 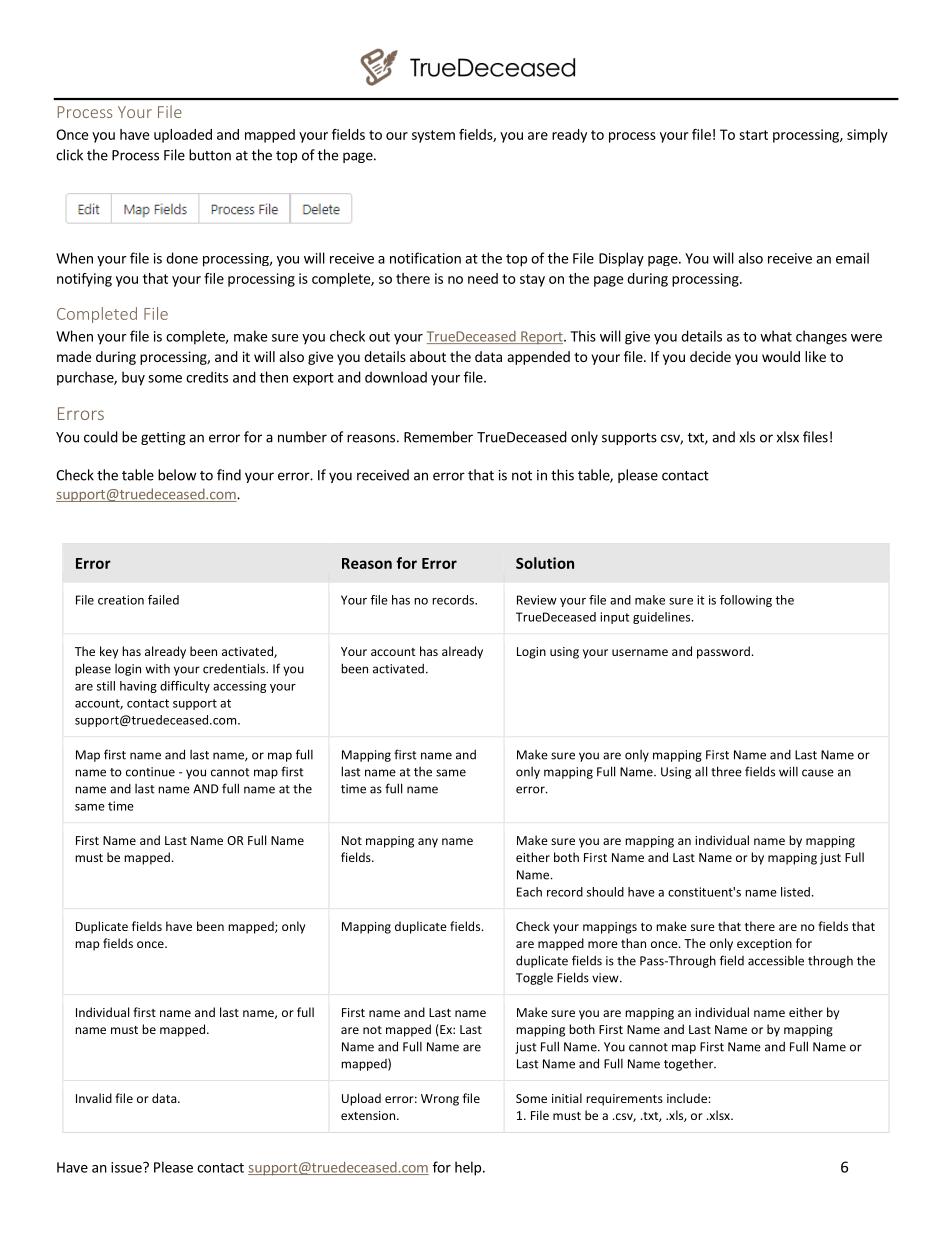 I want to click on issue, so click(x=127, y=1167).
